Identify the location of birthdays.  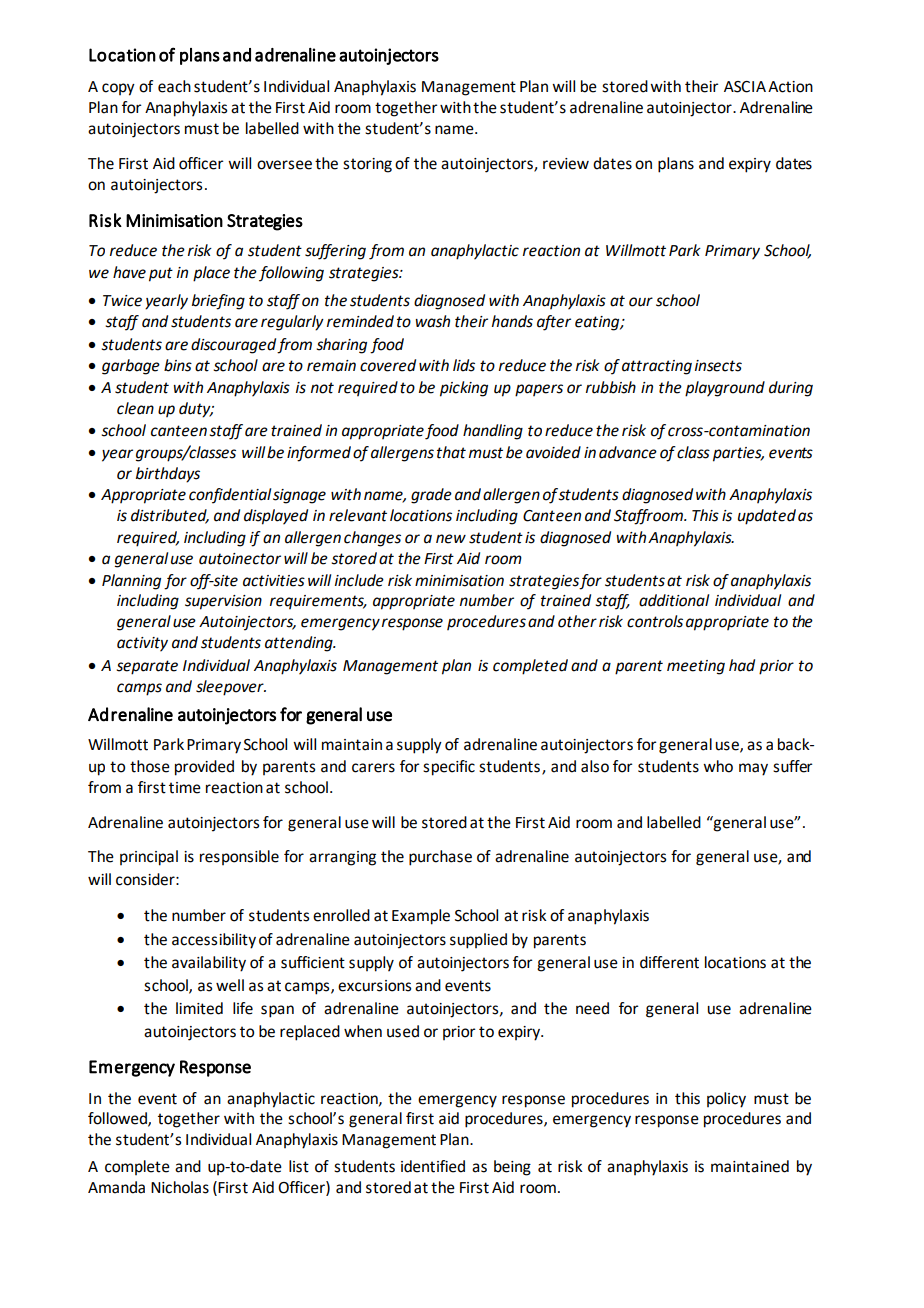
(168, 475).
